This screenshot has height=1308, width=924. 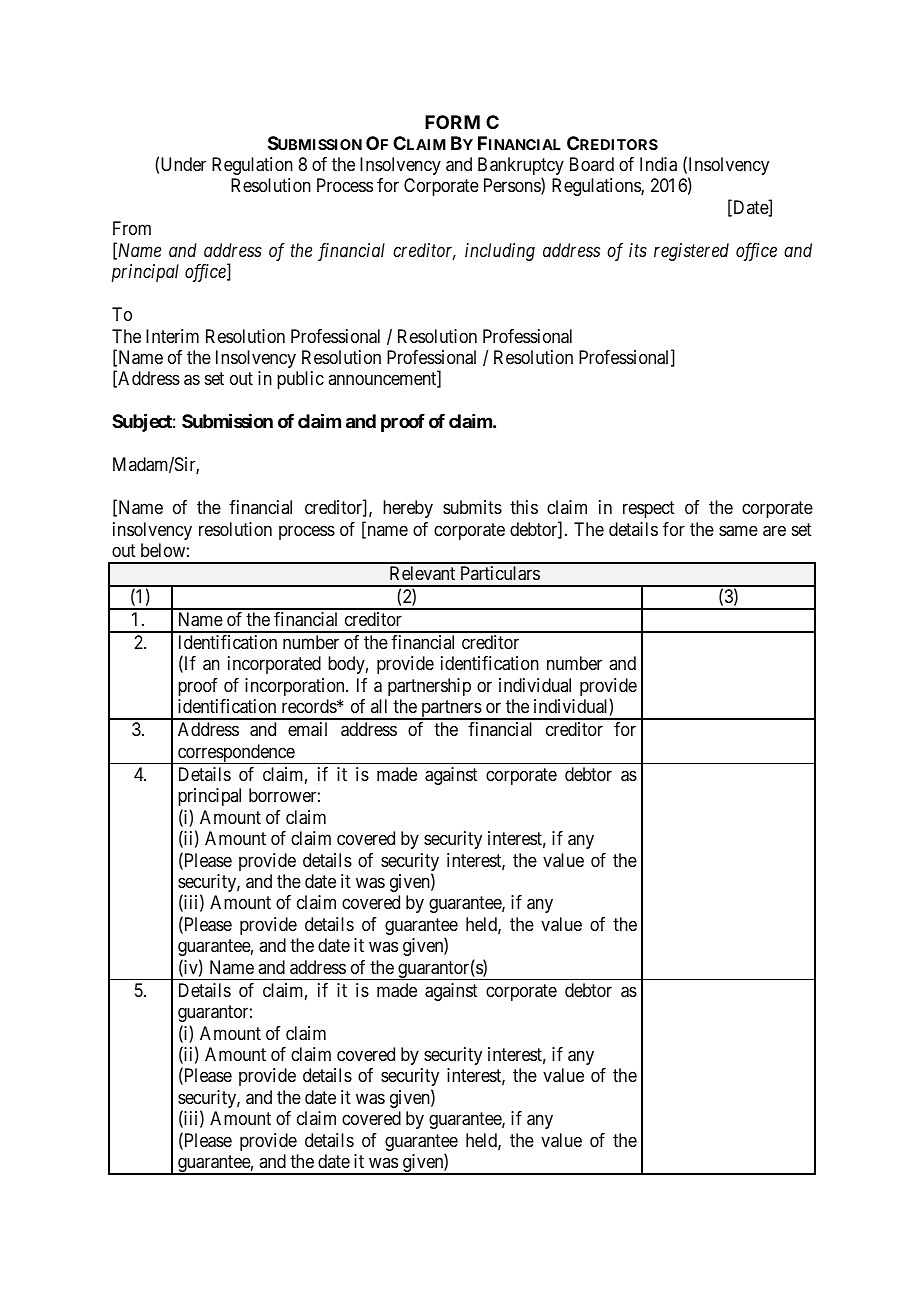 I want to click on India, so click(x=658, y=164).
